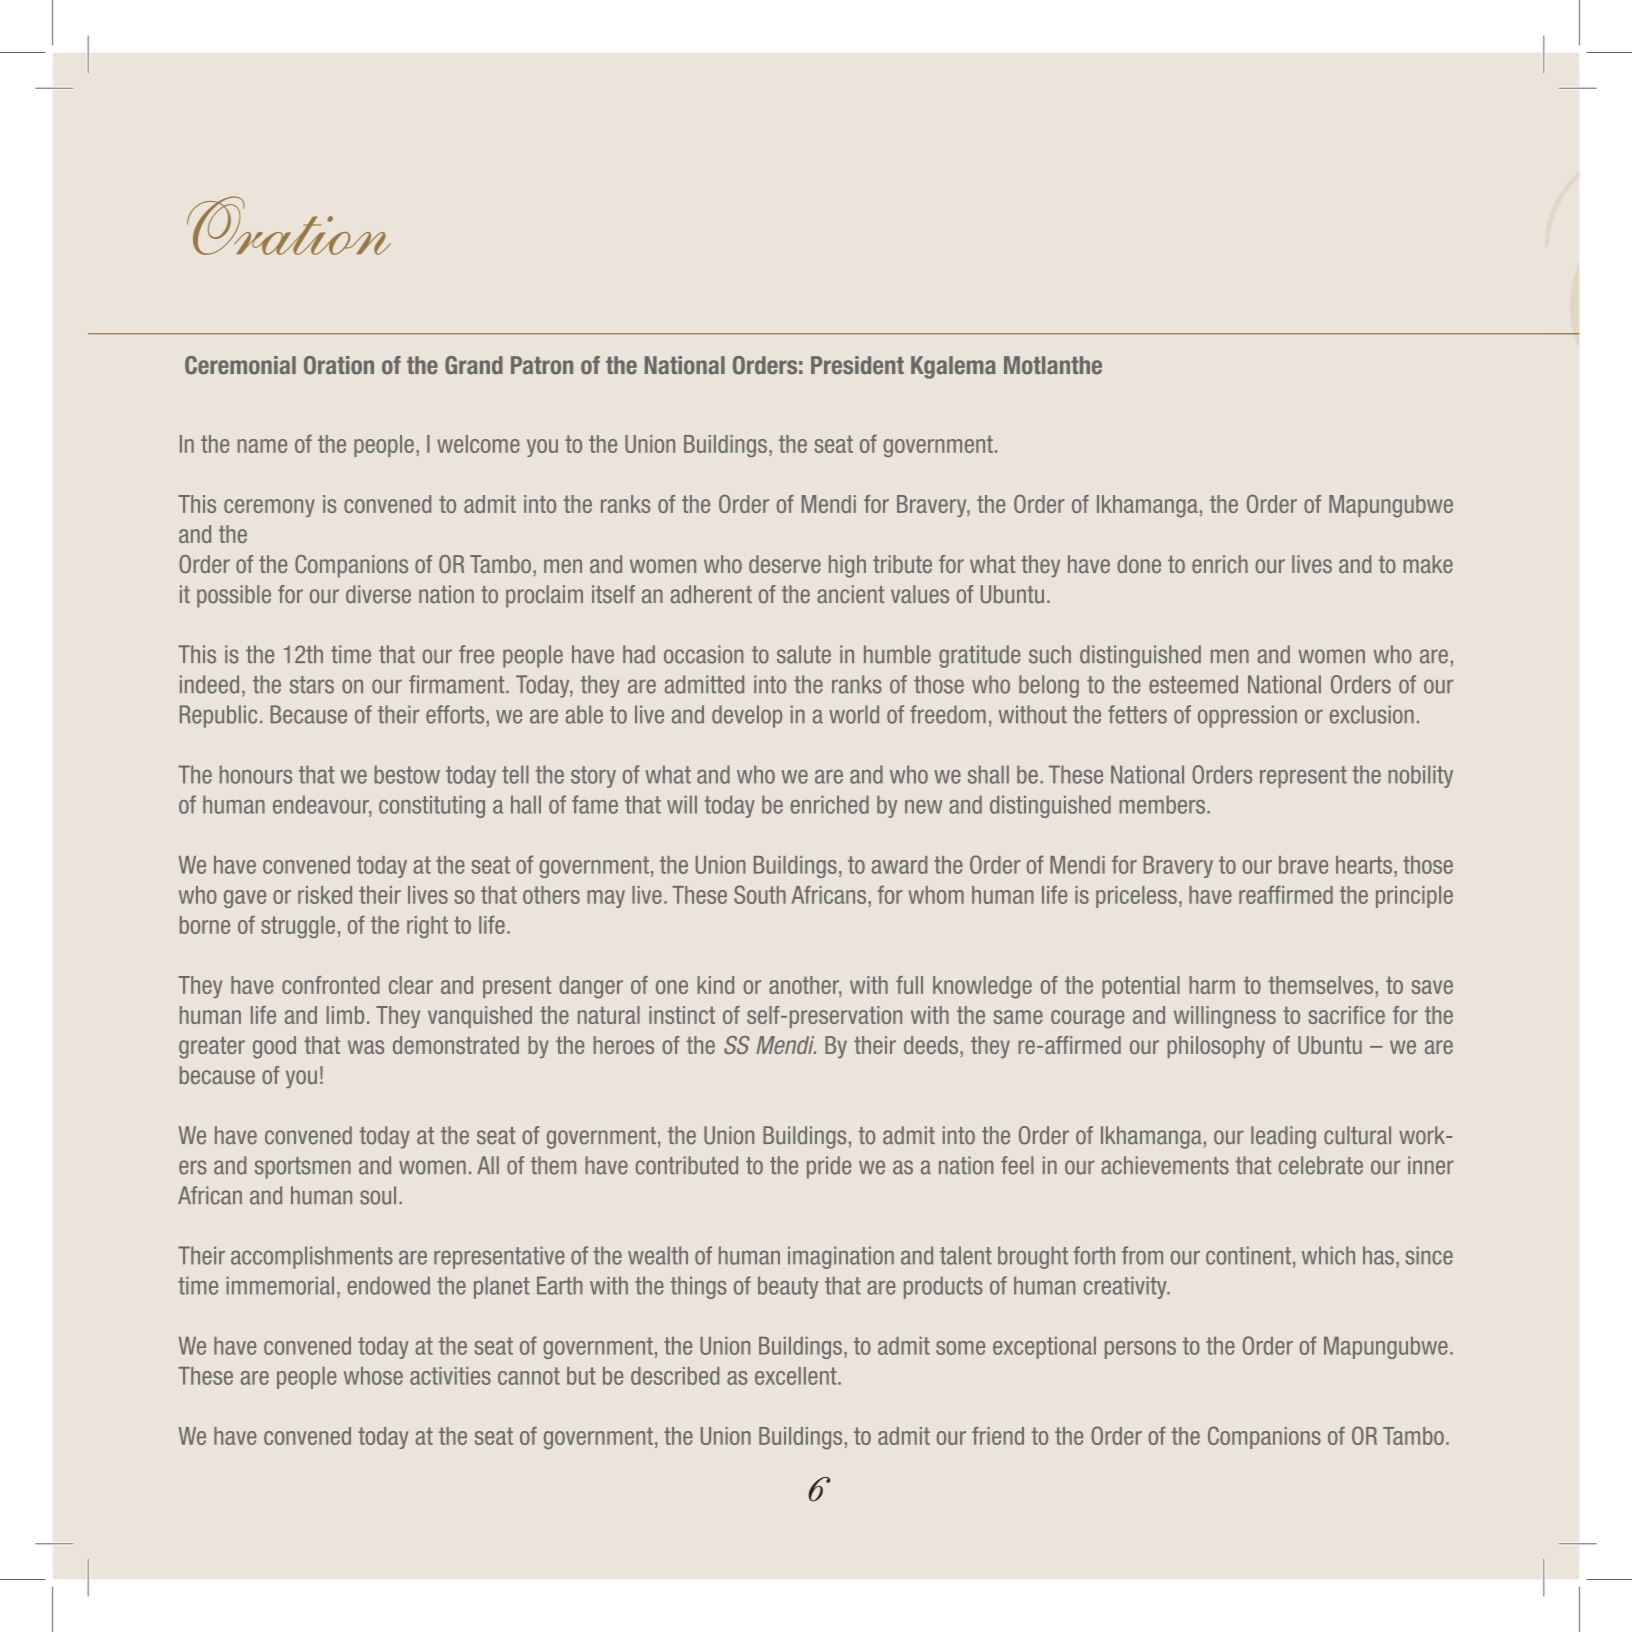 Image resolution: width=1632 pixels, height=1632 pixels. I want to click on persons, so click(1140, 1350).
